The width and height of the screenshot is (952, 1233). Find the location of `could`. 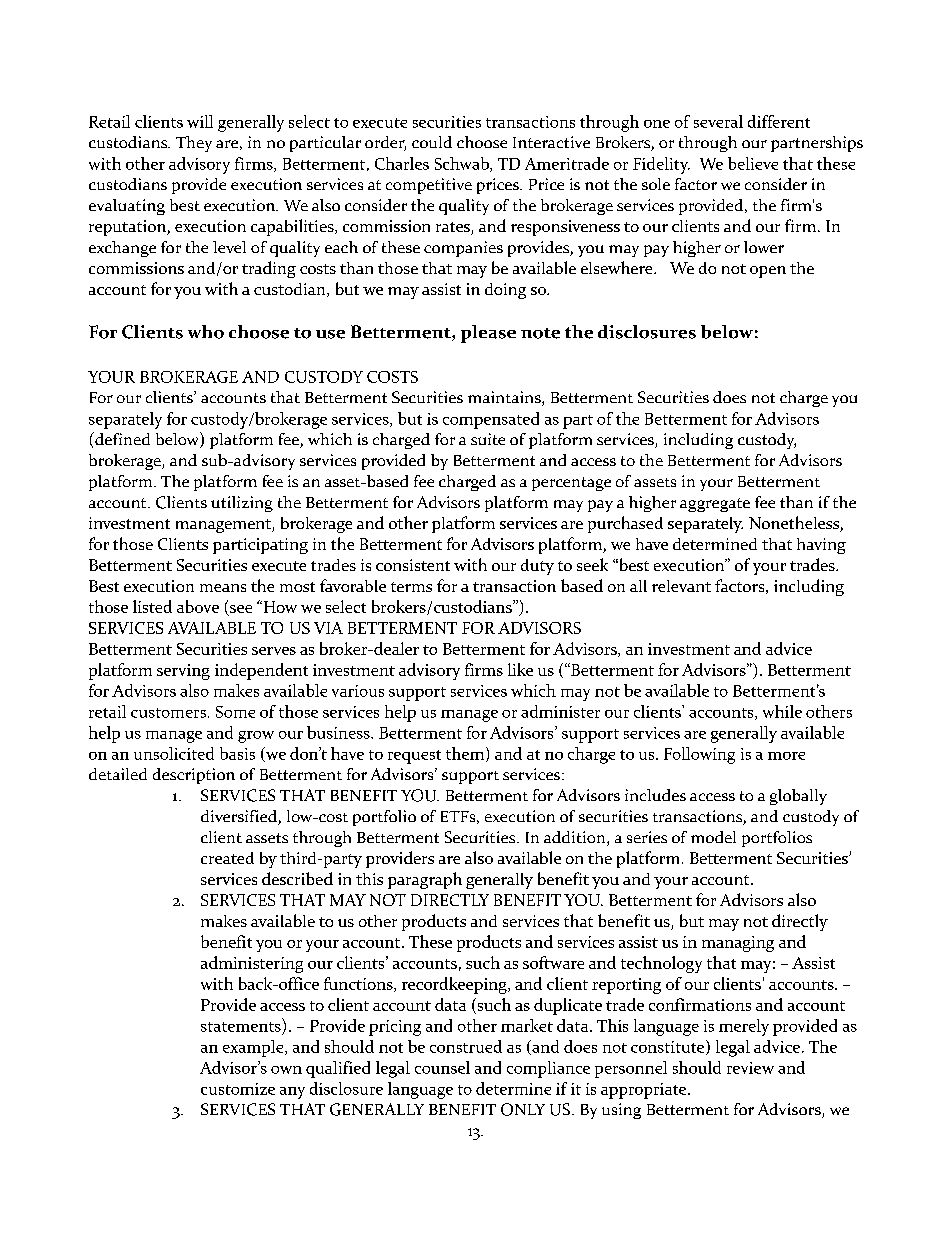

could is located at coordinates (432, 142).
